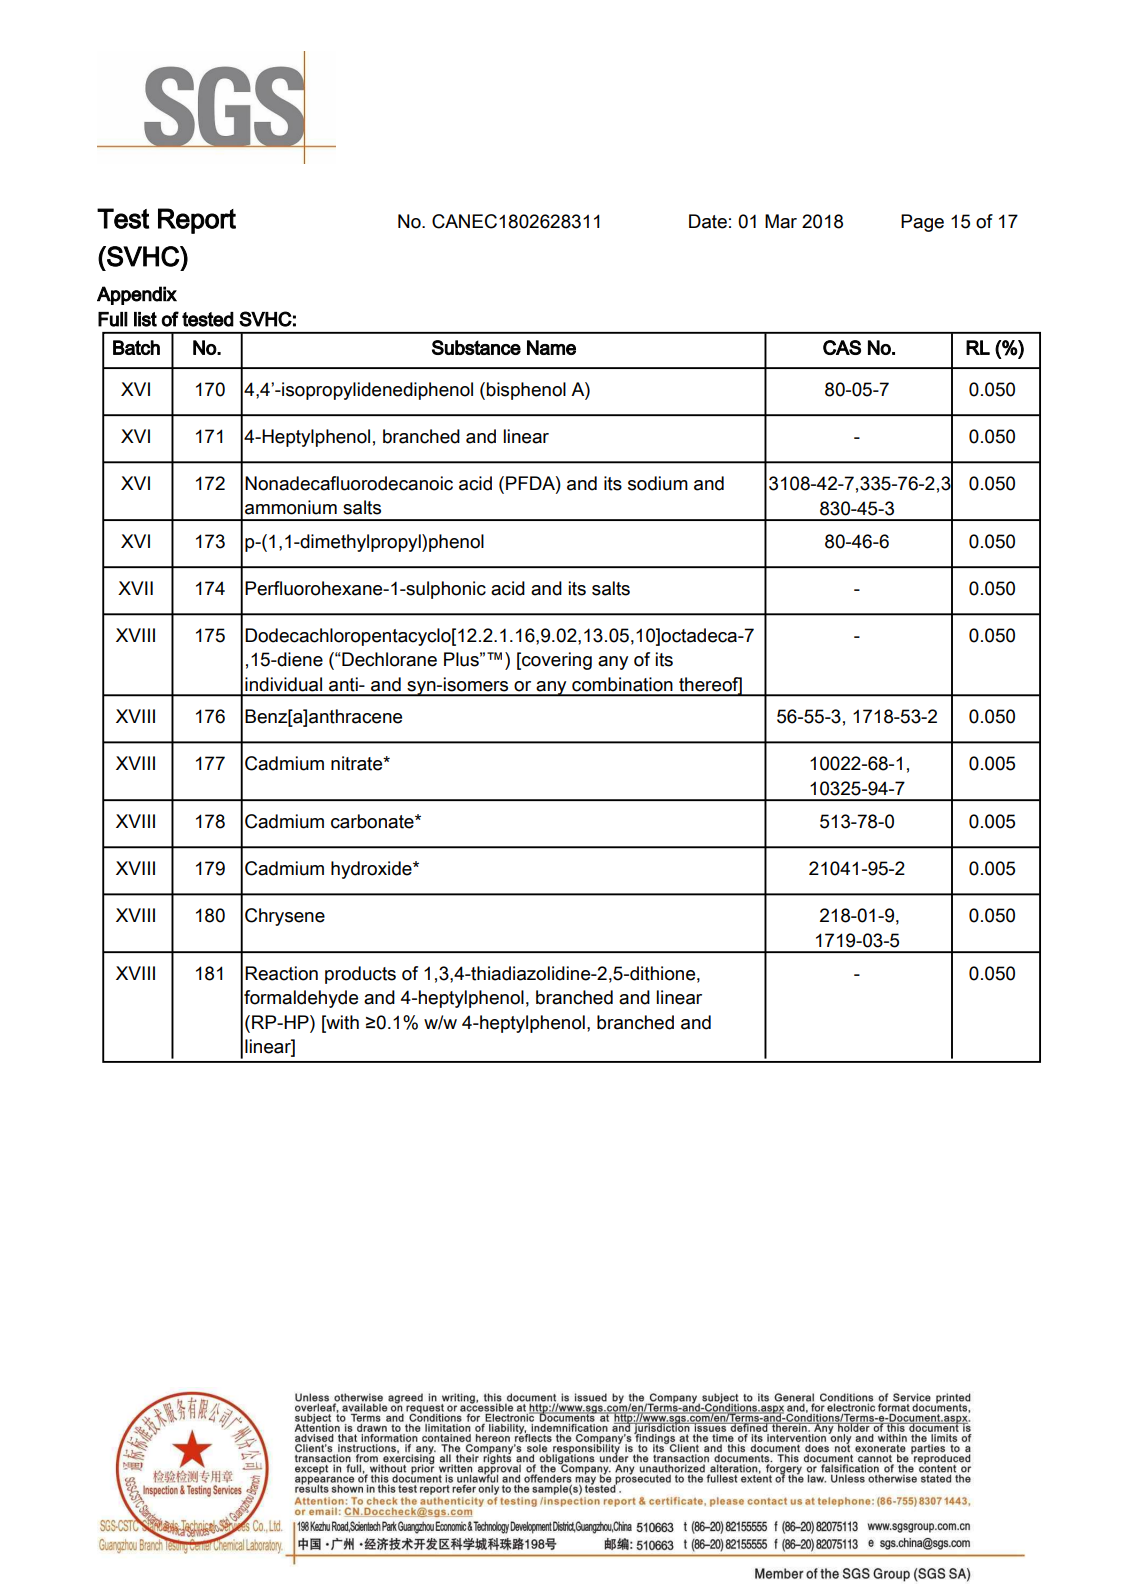 This screenshot has height=1584, width=1121. I want to click on Batch, so click(136, 347).
